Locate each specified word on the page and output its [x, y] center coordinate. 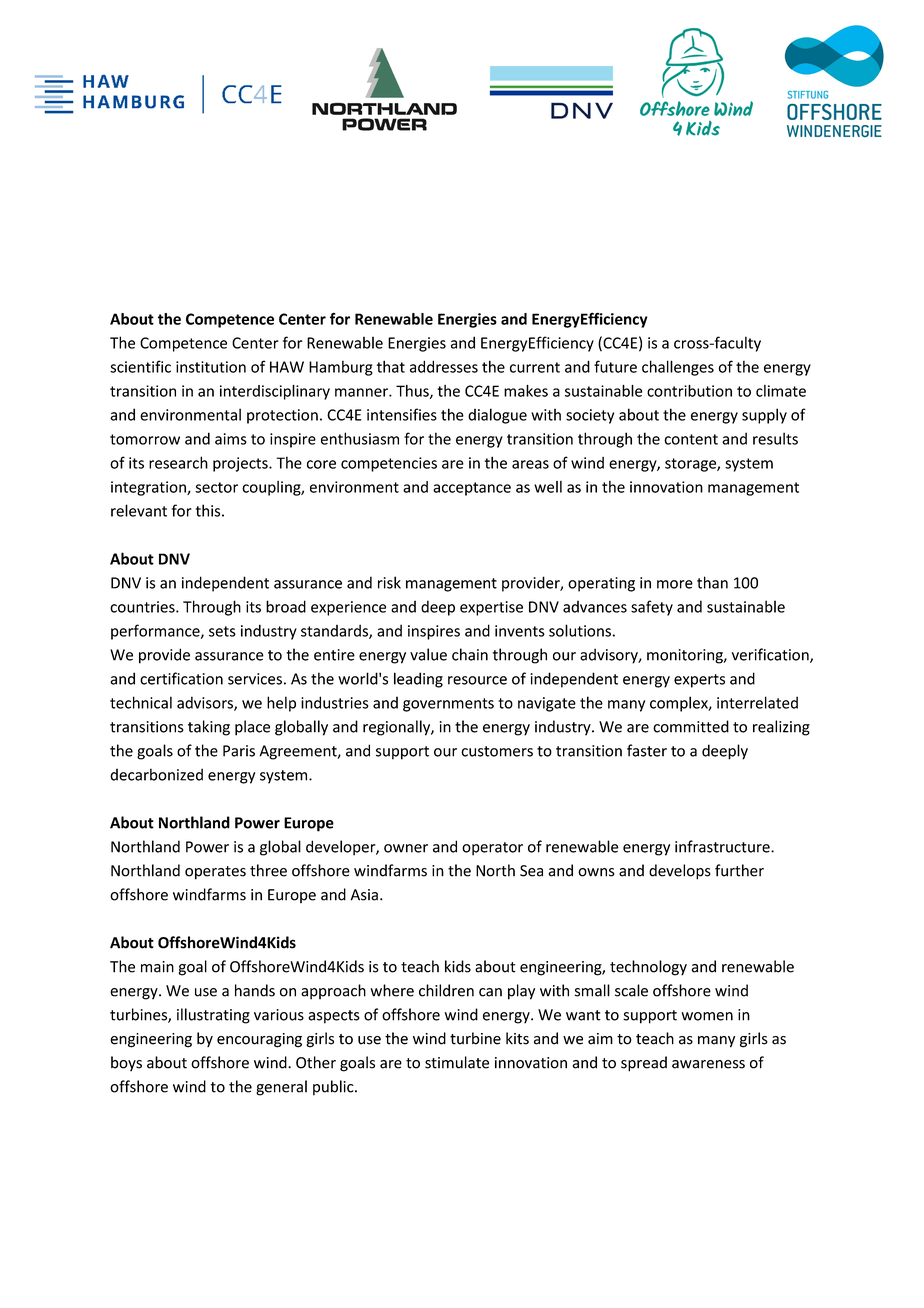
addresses [444, 366]
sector [216, 487]
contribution [689, 391]
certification [181, 678]
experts [699, 681]
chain [470, 654]
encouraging [259, 1040]
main [157, 967]
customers [497, 751]
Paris [239, 751]
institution [211, 367]
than [712, 582]
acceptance [472, 489]
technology [648, 968]
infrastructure [723, 846]
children [446, 990]
